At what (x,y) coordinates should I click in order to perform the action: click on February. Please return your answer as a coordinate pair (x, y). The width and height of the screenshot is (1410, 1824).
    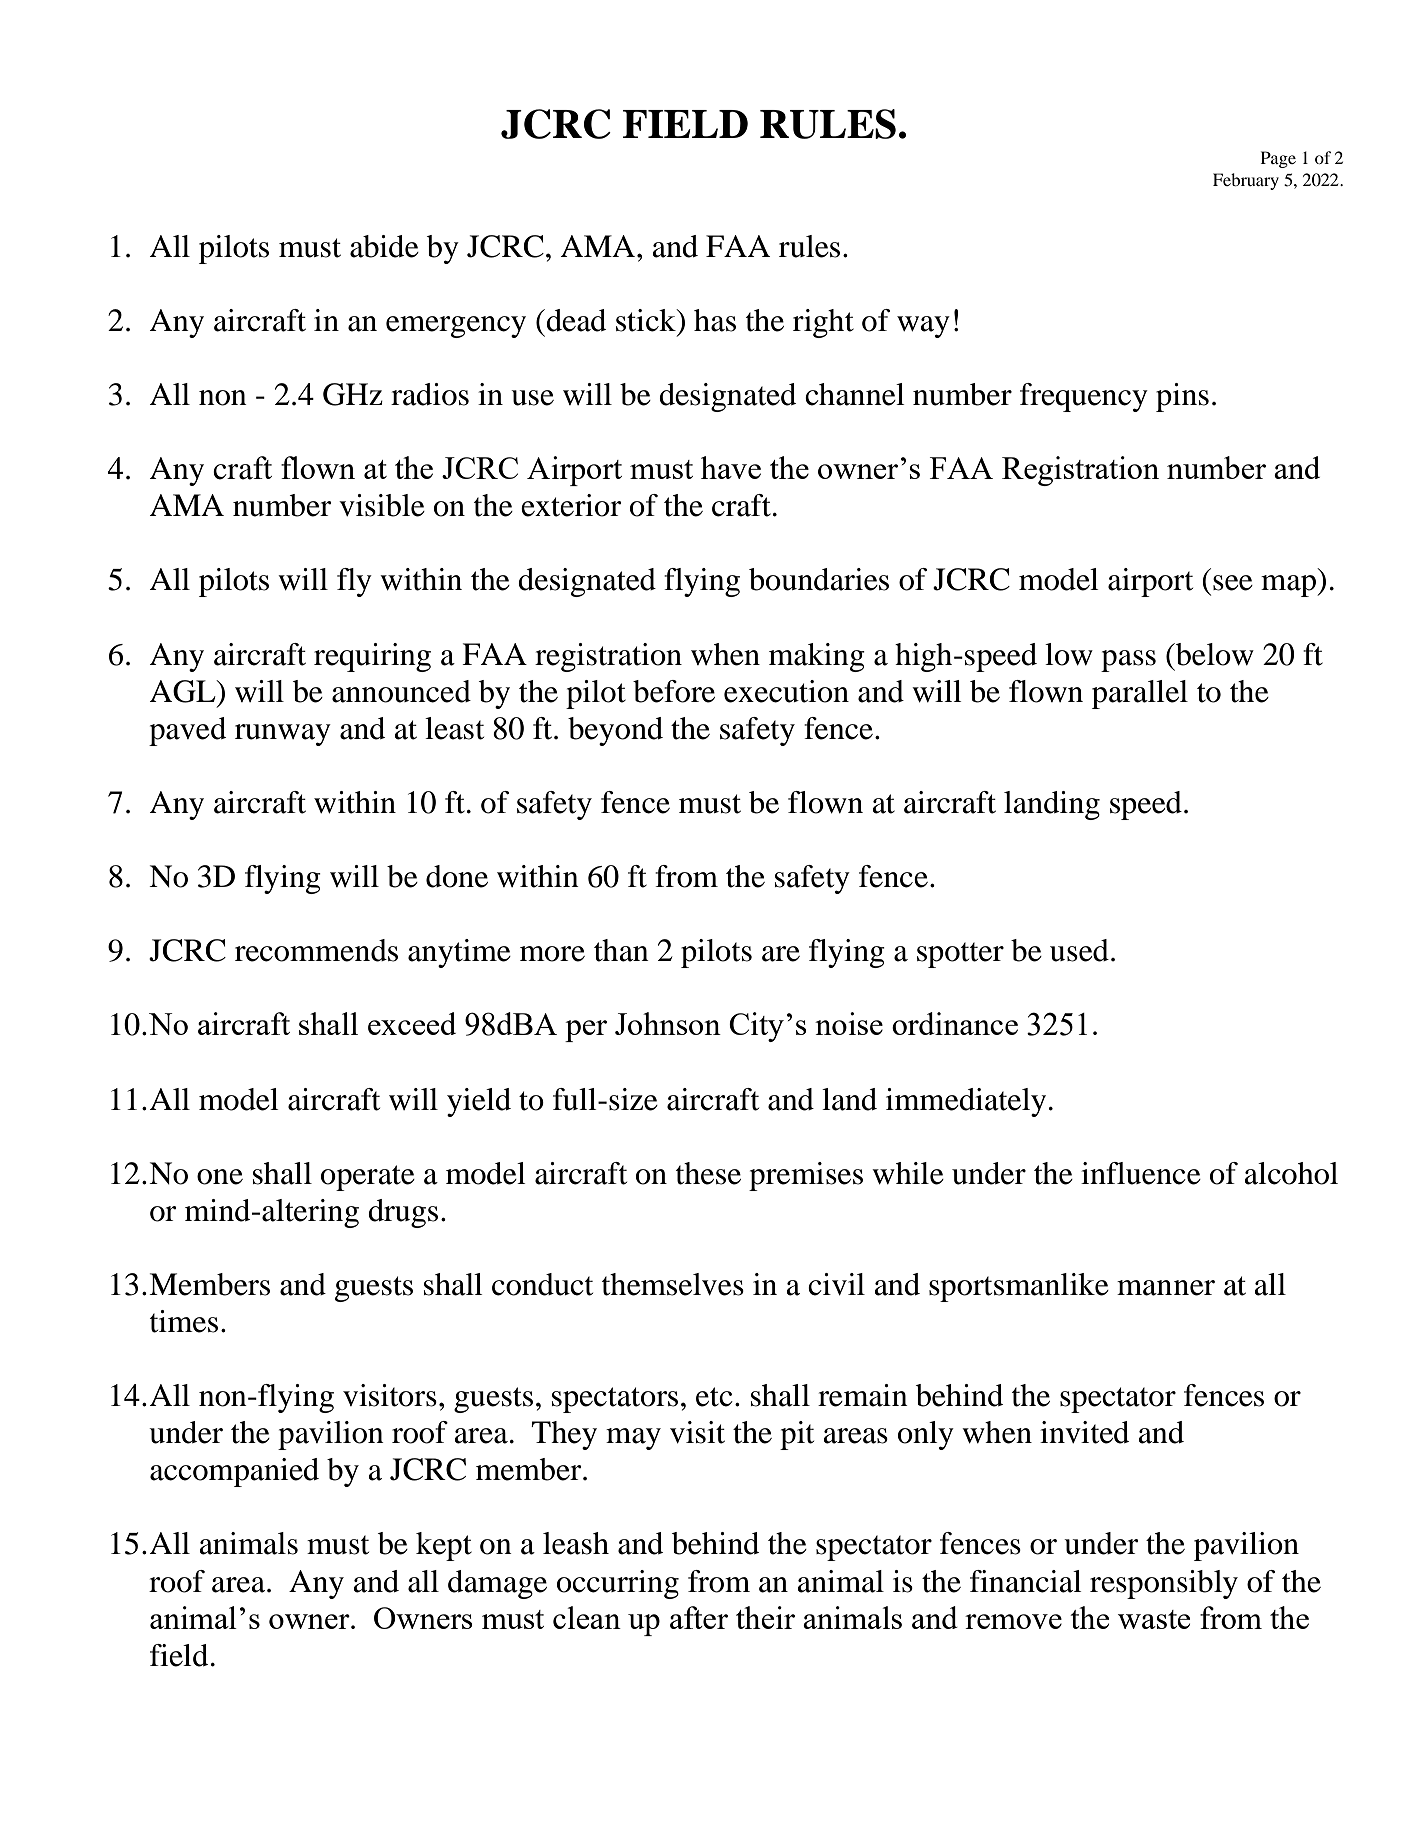
    Looking at the image, I should click on (1246, 181).
